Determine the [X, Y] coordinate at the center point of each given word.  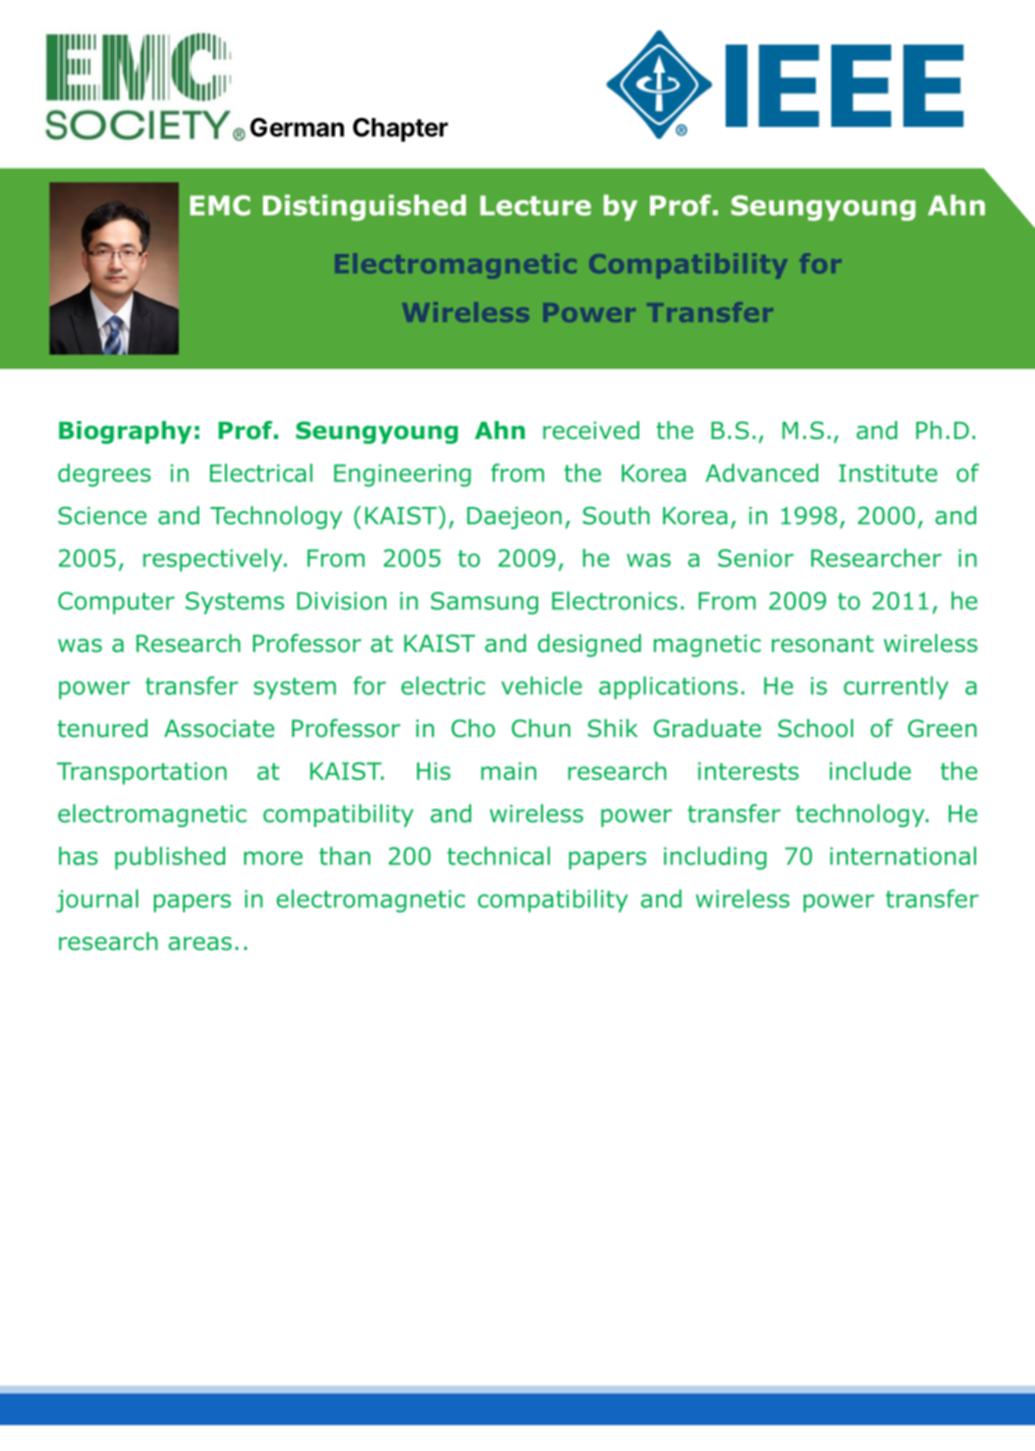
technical [498, 856]
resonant [823, 644]
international [903, 856]
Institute [888, 473]
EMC [220, 205]
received [591, 430]
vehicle [541, 685]
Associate [219, 728]
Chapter [400, 130]
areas [200, 944]
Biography [125, 432]
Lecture [535, 205]
